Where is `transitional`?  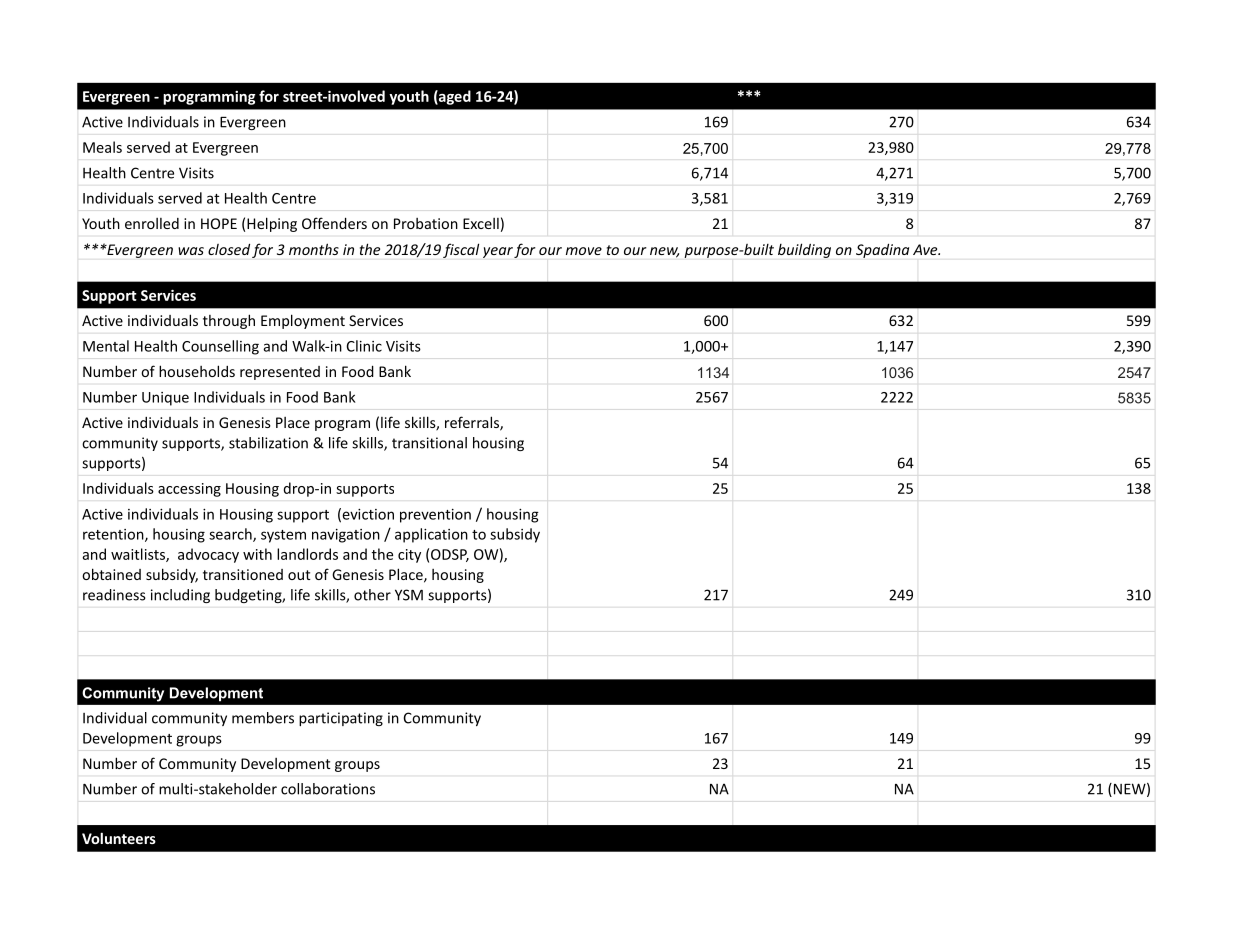
transitional is located at coordinates (429, 443).
